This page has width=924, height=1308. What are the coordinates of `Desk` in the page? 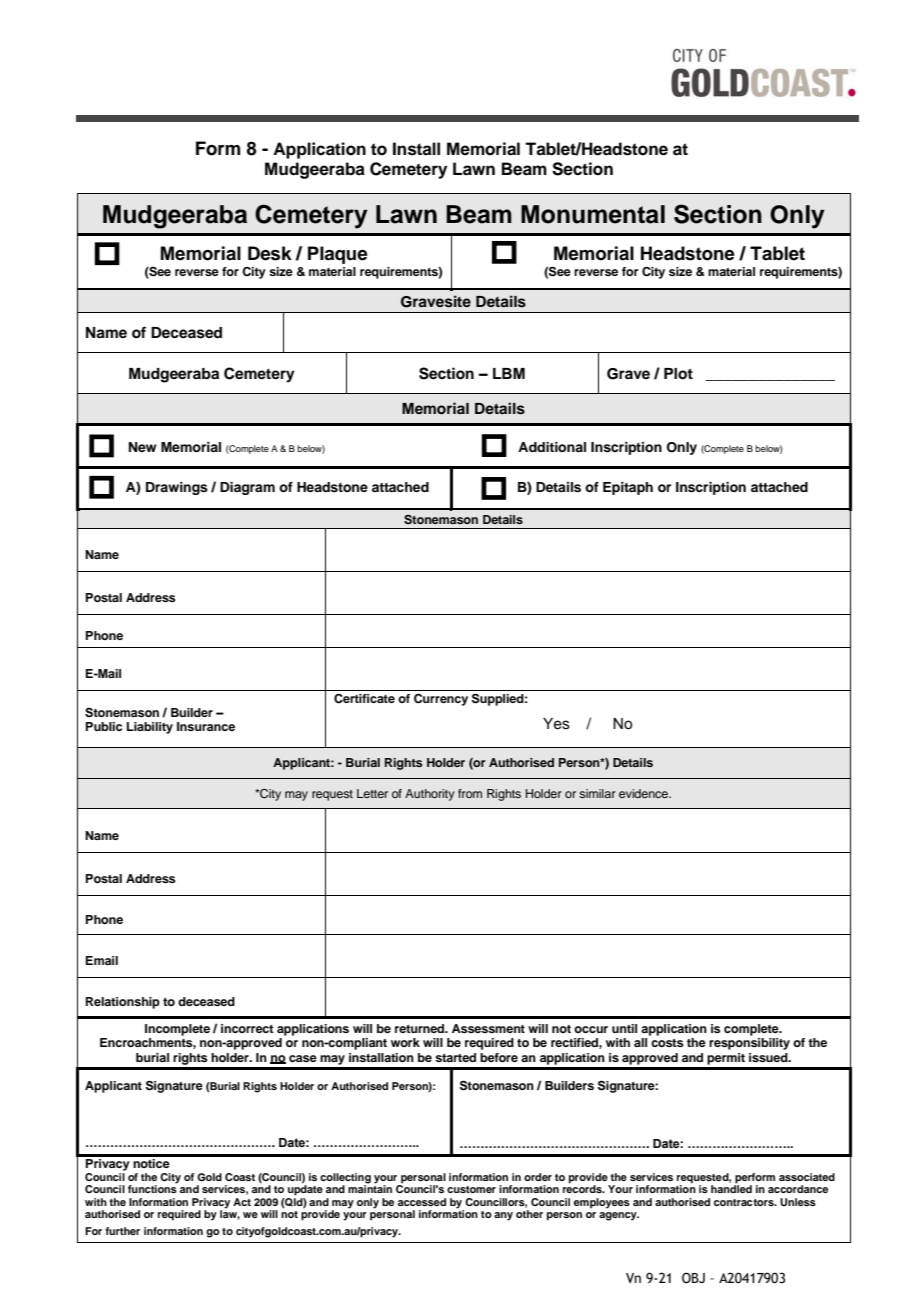 It's located at (270, 253).
